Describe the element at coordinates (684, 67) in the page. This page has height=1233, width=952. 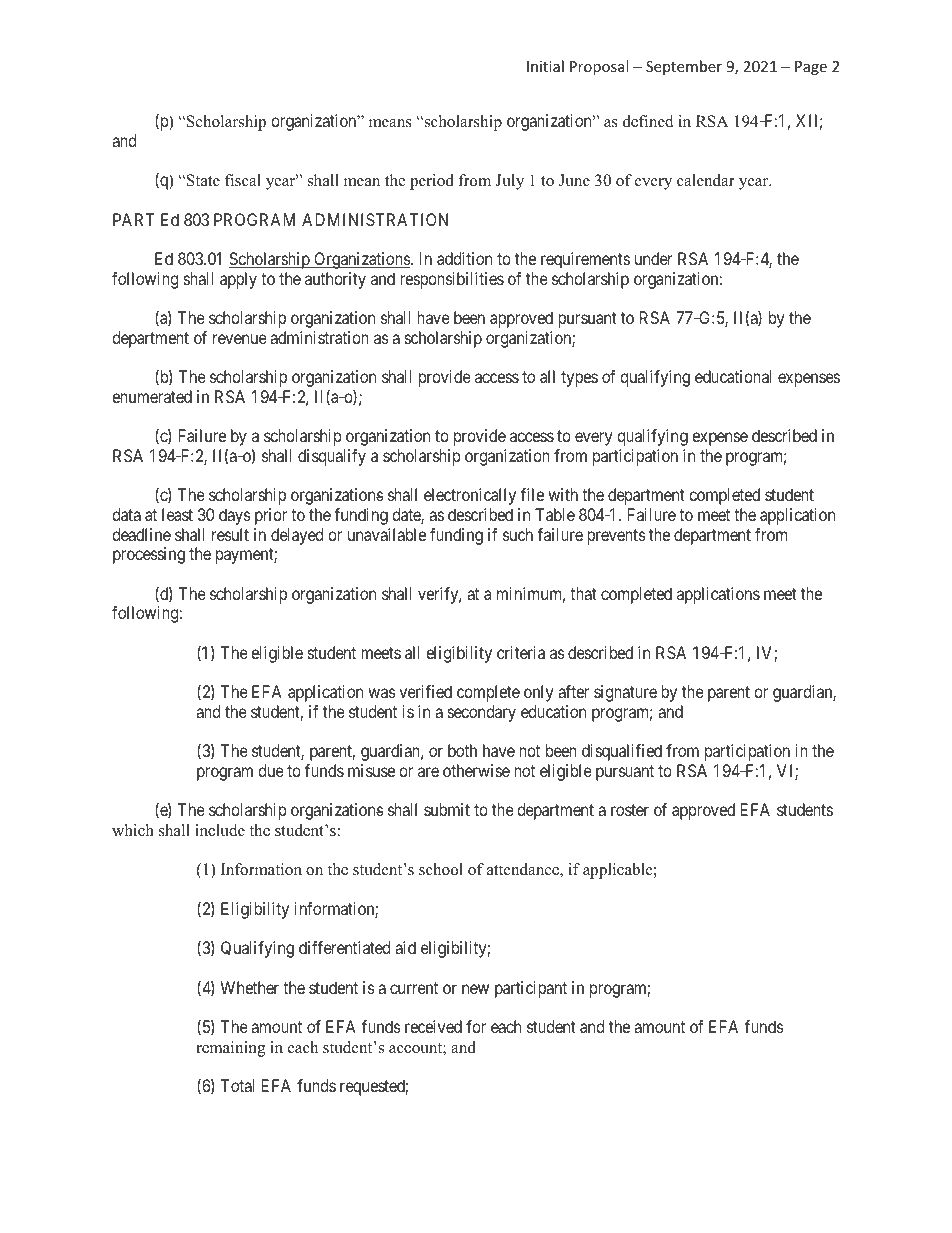
I see `September` at that location.
